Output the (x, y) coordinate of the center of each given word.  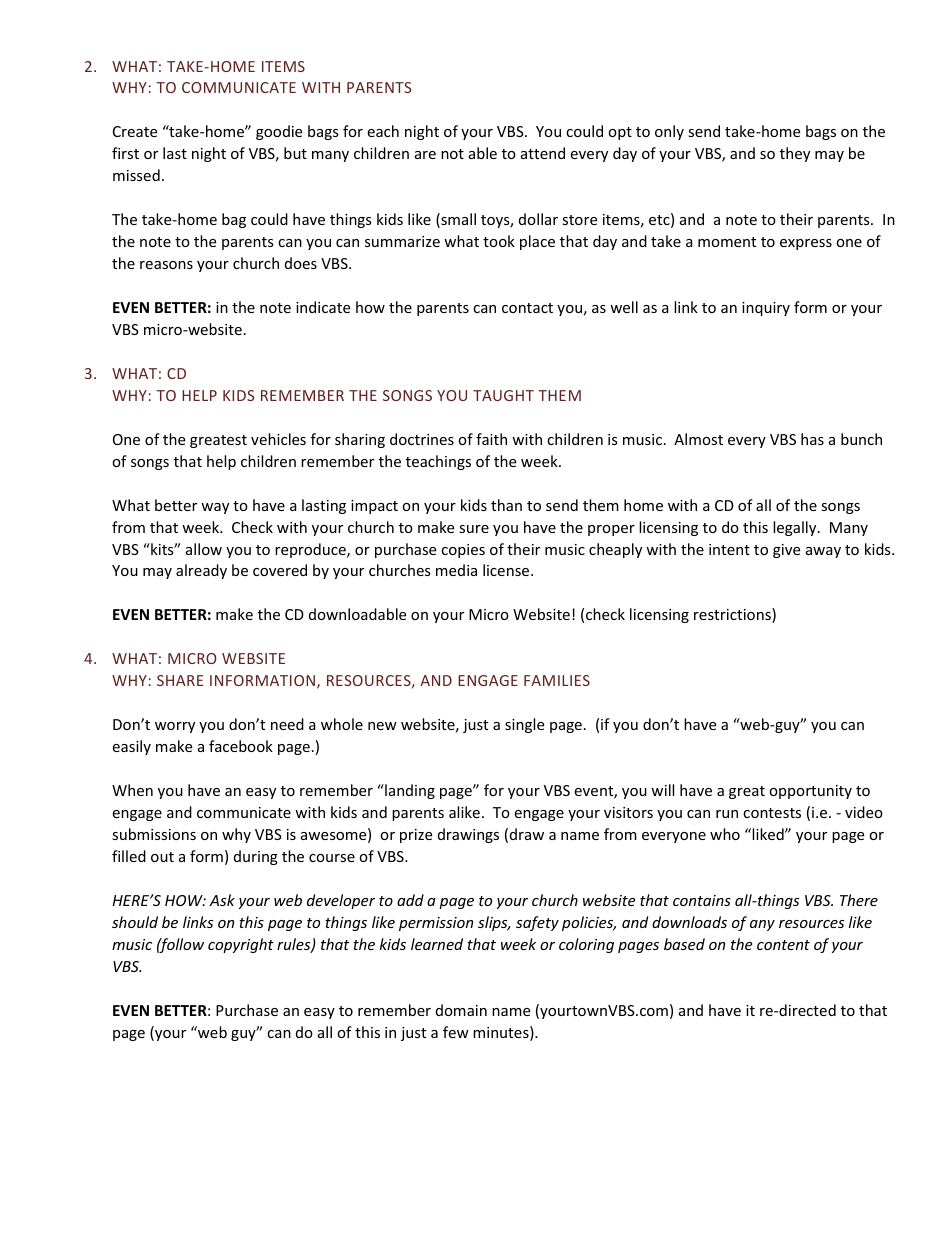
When (132, 790)
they (795, 154)
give (786, 551)
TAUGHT (503, 395)
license (507, 570)
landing (409, 791)
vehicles (278, 439)
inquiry (766, 309)
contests (772, 813)
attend (543, 153)
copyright (241, 945)
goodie (279, 132)
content (783, 945)
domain (461, 1010)
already (201, 571)
